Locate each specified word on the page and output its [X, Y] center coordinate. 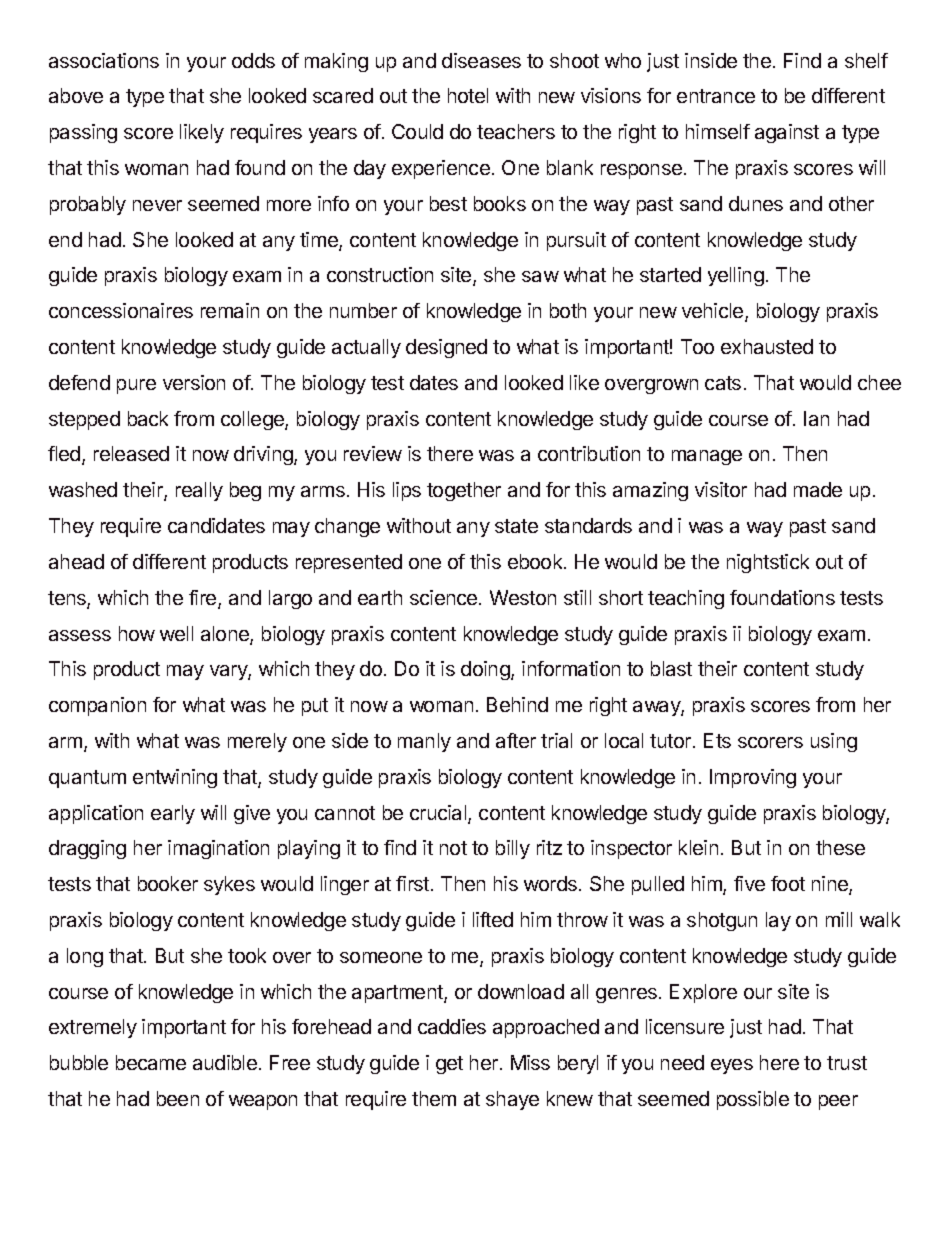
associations [104, 60]
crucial [439, 814]
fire [204, 599]
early [173, 814]
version [194, 382]
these [840, 847]
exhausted [767, 346]
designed [446, 348]
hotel [468, 95]
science [445, 597]
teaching [686, 599]
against [787, 133]
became [151, 1062]
